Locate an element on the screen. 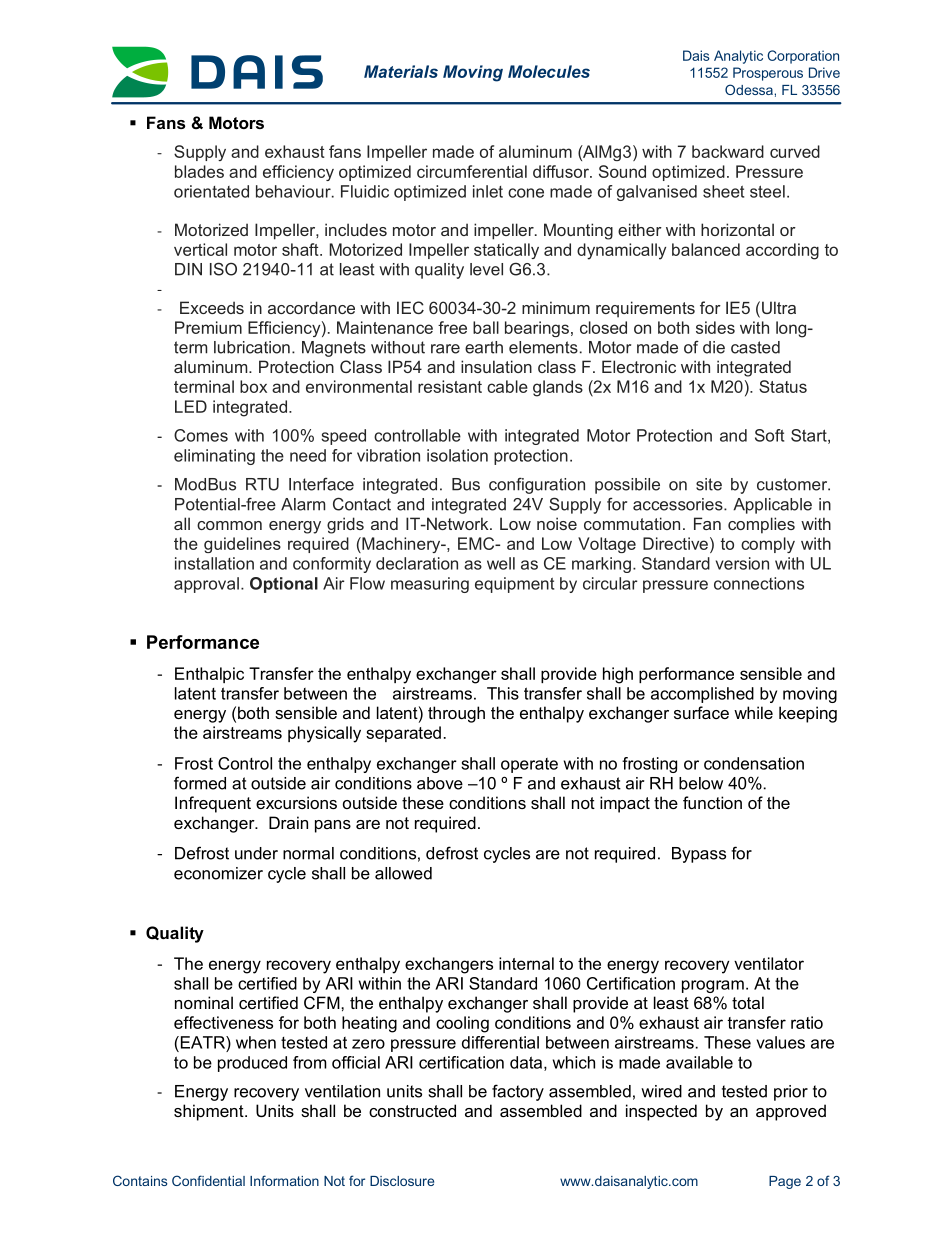 The height and width of the screenshot is (1233, 952). Bypass is located at coordinates (699, 855).
